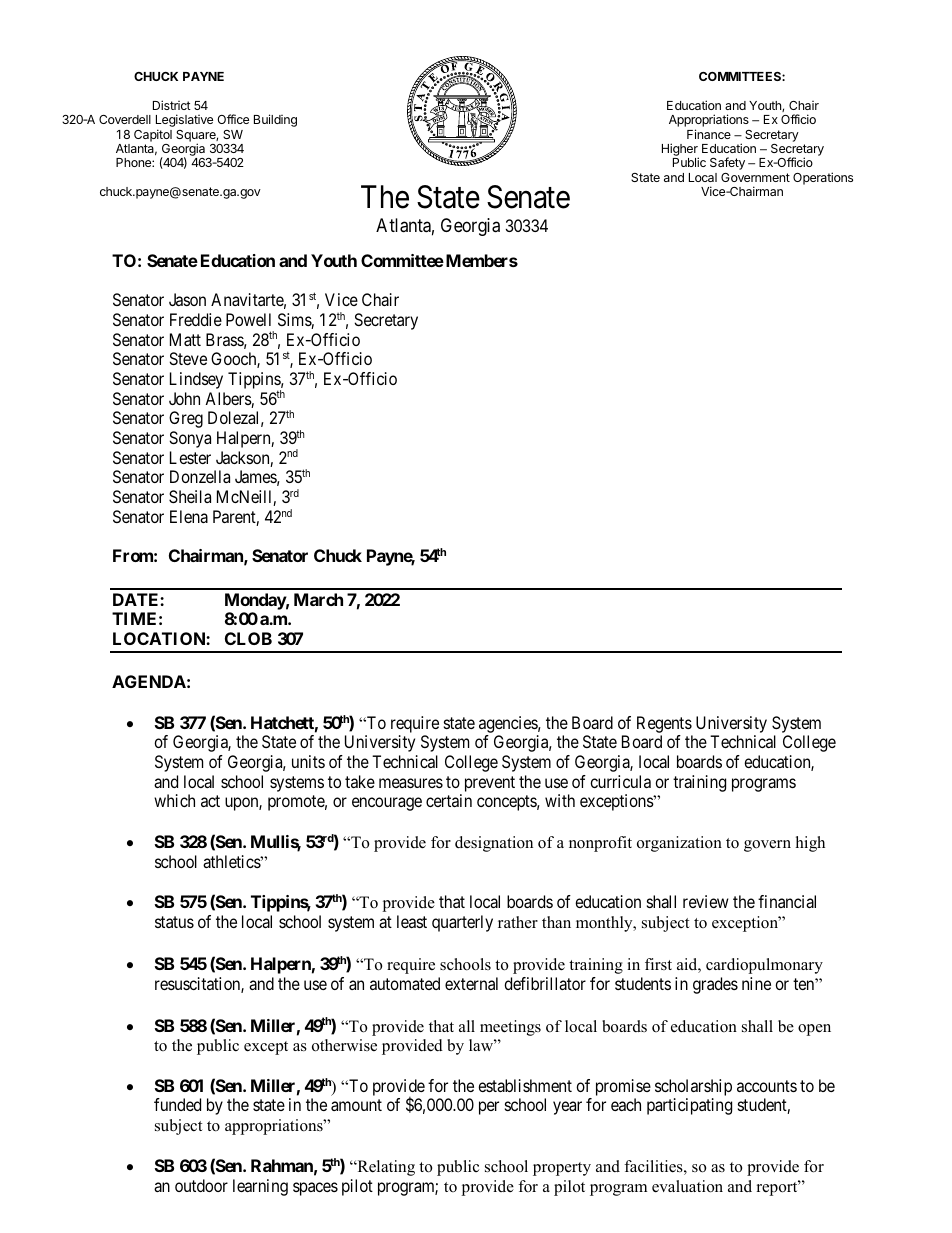 Image resolution: width=952 pixels, height=1233 pixels. I want to click on Building, so click(275, 120).
